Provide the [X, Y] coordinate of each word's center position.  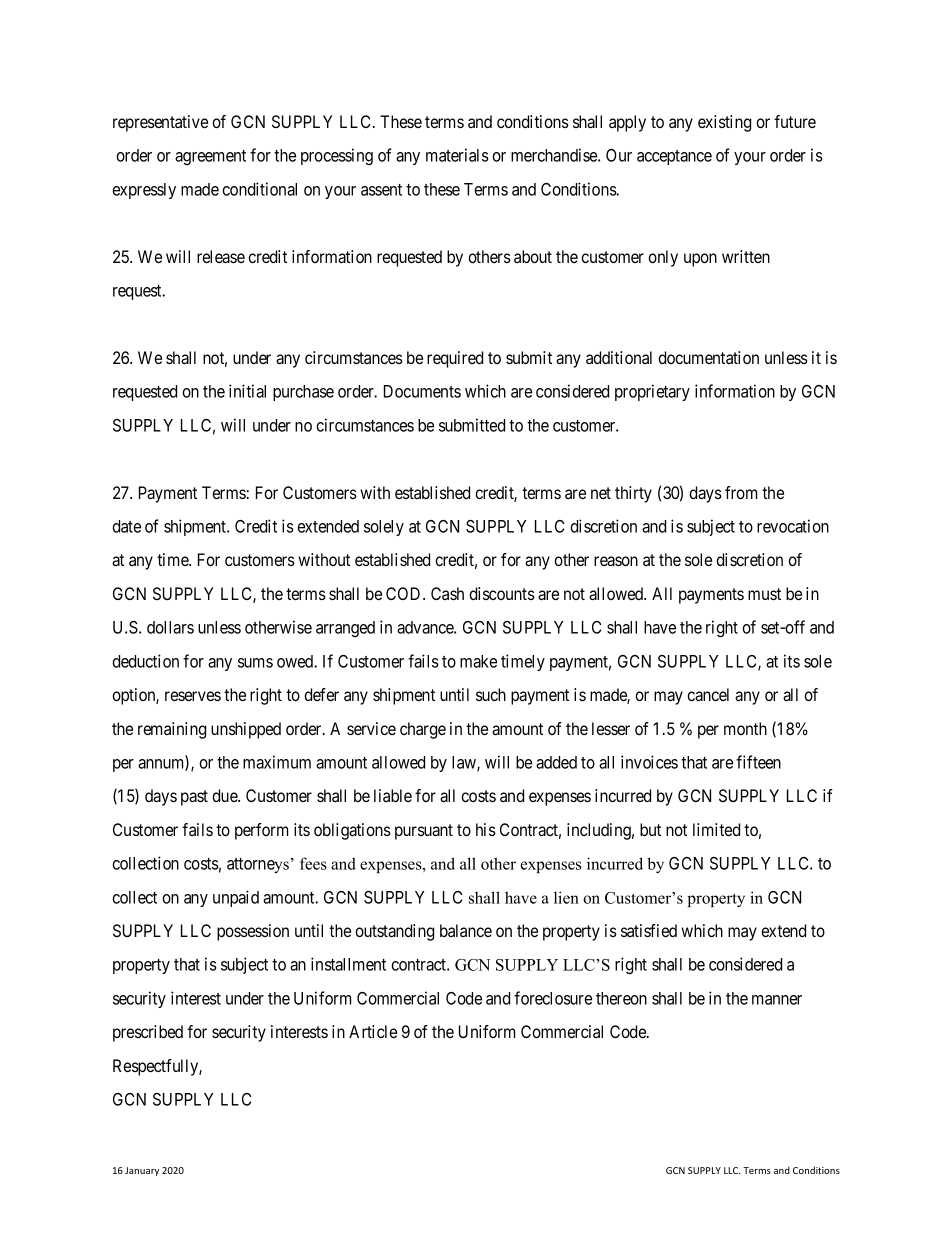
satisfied [649, 930]
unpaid [236, 898]
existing [724, 123]
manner [777, 1000]
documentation [708, 357]
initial [247, 391]
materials [457, 155]
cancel [708, 694]
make [478, 661]
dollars [170, 627]
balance [466, 930]
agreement [210, 157]
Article [373, 1031]
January [142, 1171]
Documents [422, 391]
